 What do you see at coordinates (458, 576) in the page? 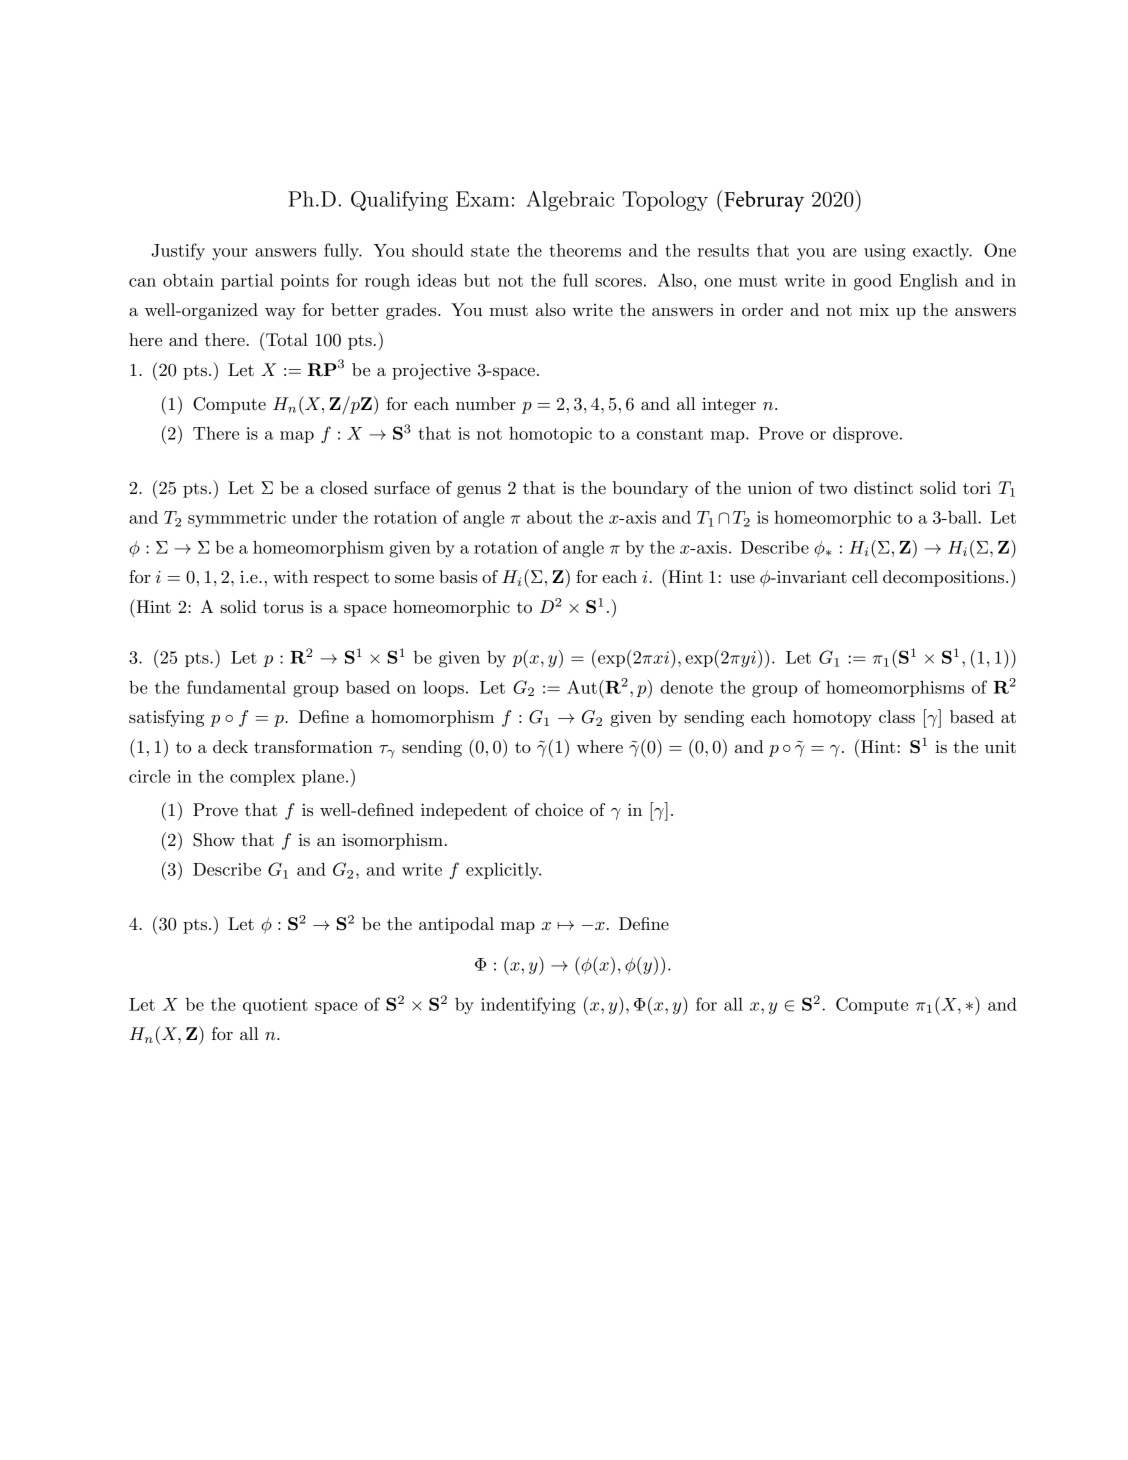
I see `basis` at bounding box center [458, 576].
